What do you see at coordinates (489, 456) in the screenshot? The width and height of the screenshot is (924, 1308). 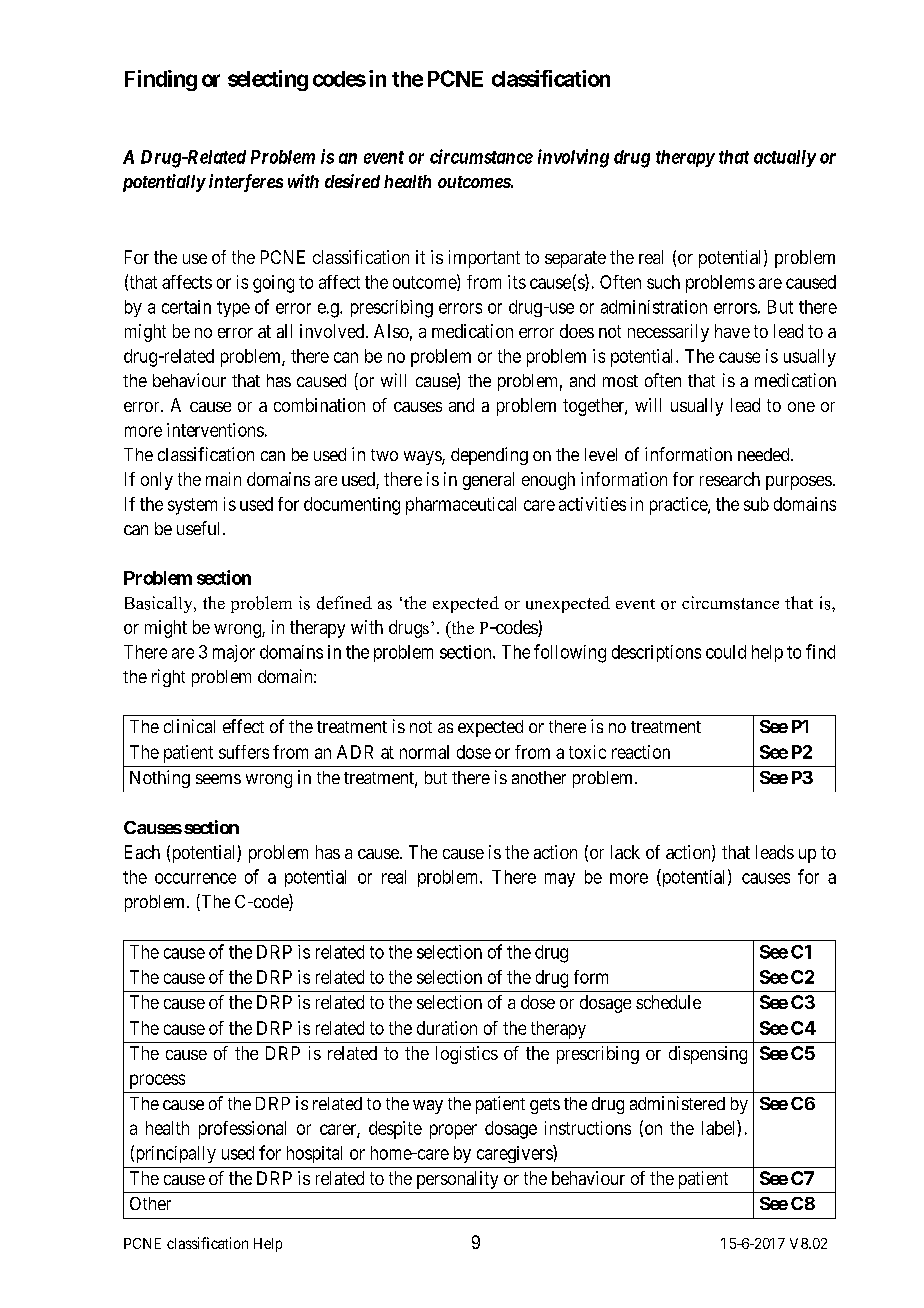 I see `depending` at bounding box center [489, 456].
